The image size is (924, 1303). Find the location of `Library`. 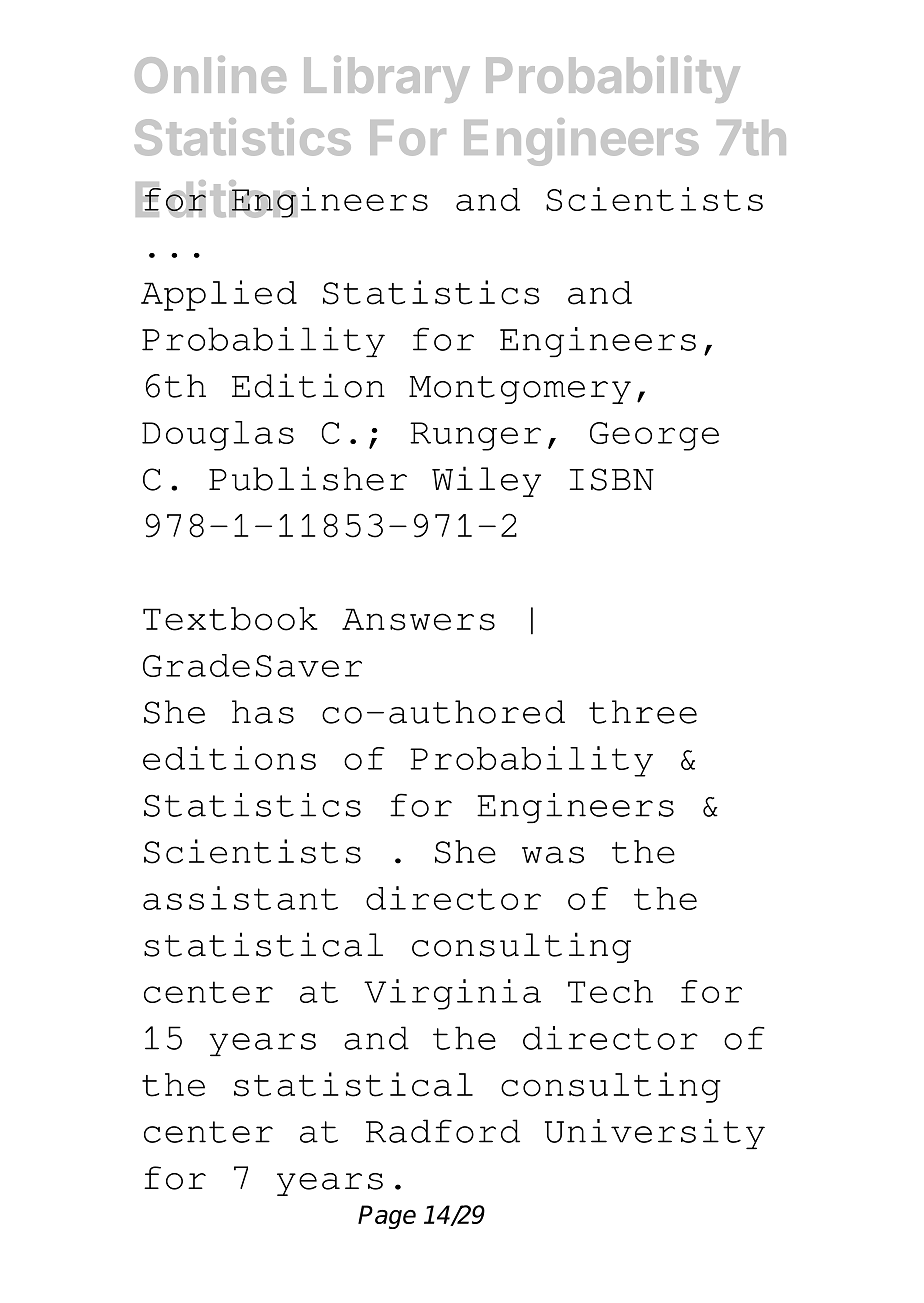

Library is located at coordinates (386, 79).
